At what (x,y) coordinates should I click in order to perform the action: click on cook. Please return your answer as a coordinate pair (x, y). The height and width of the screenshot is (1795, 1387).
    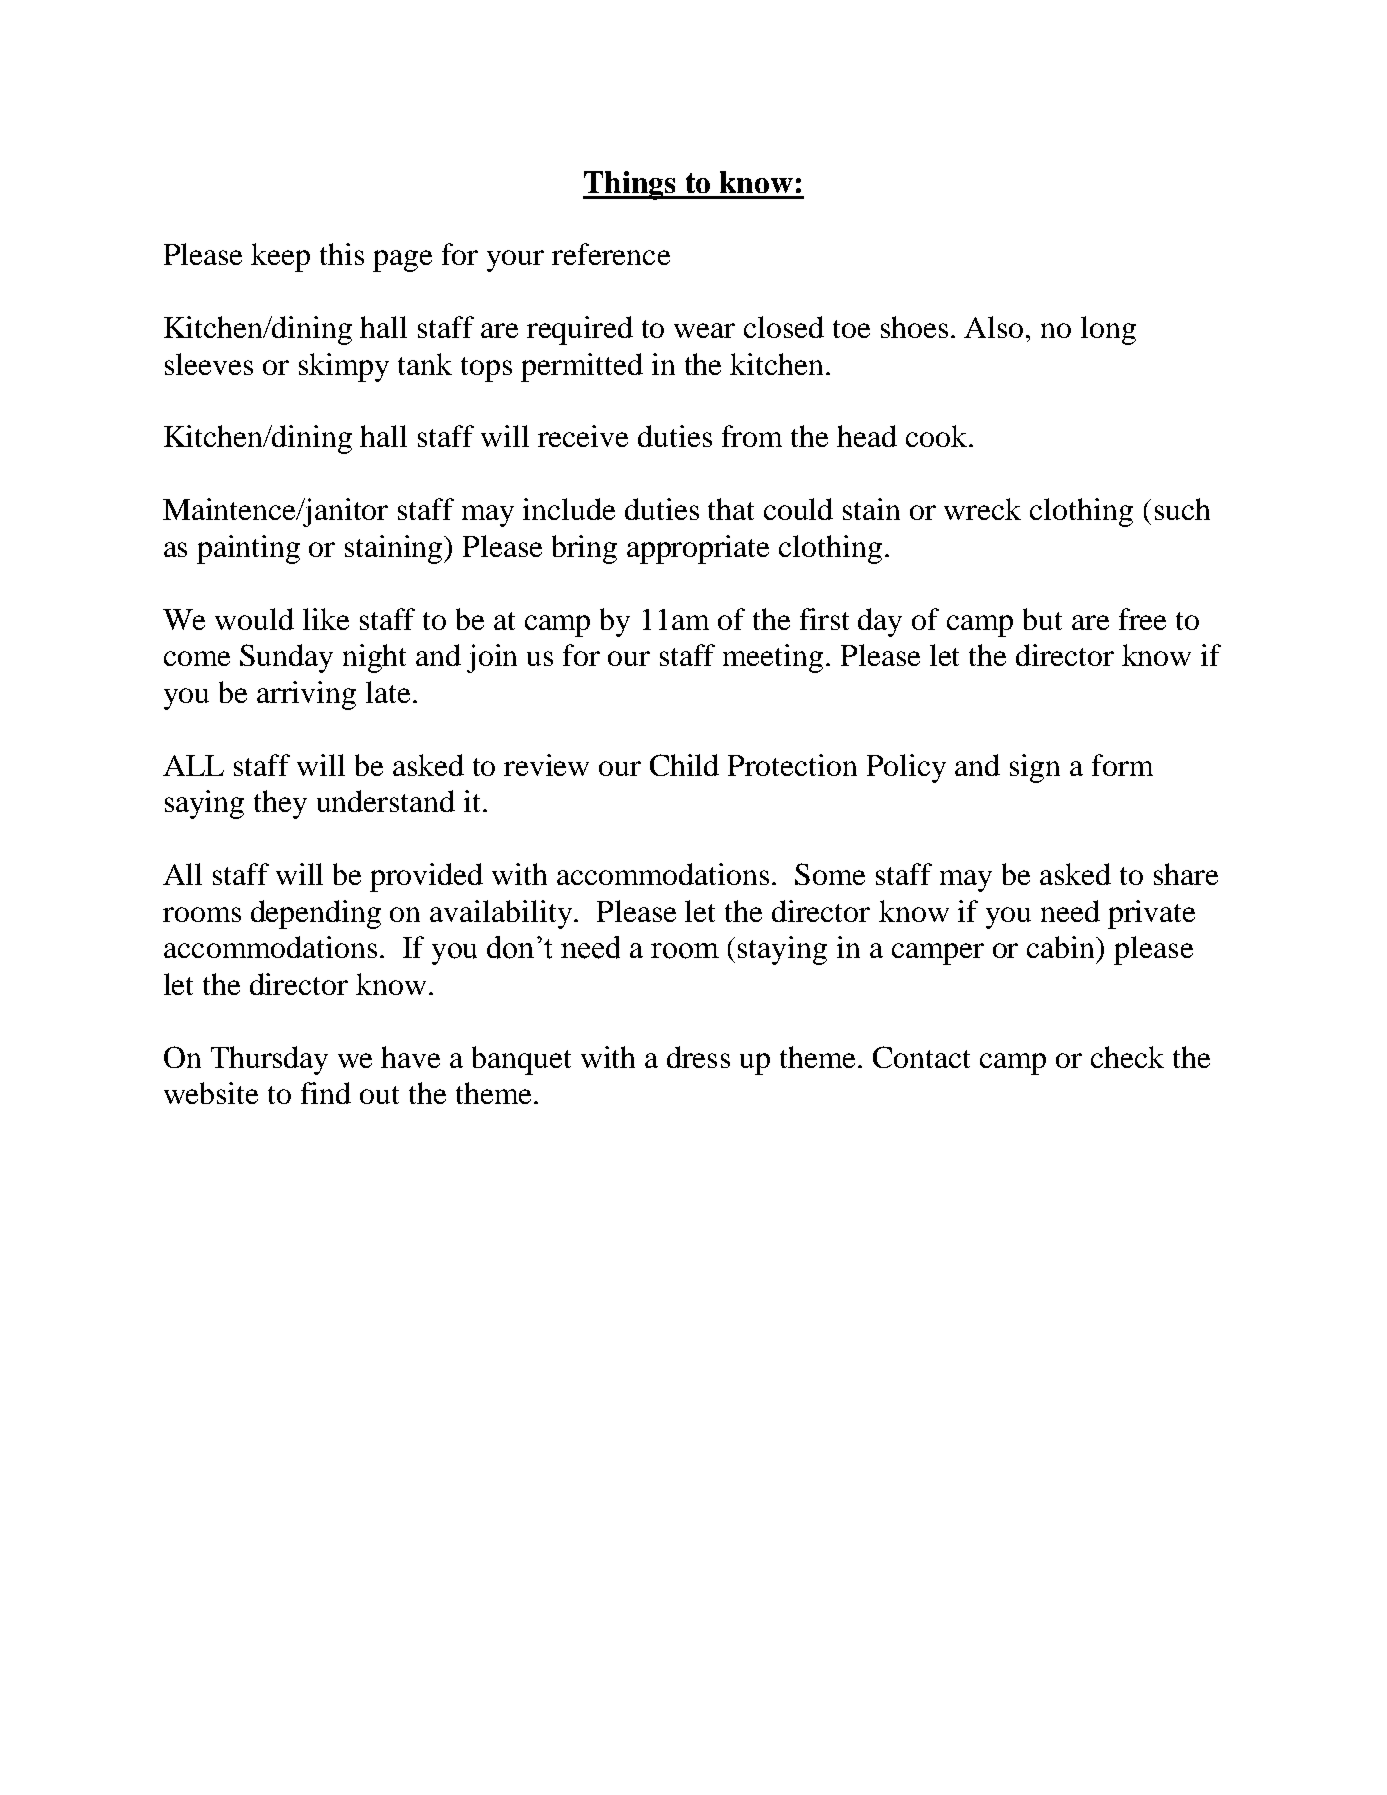
    Looking at the image, I should click on (938, 436).
